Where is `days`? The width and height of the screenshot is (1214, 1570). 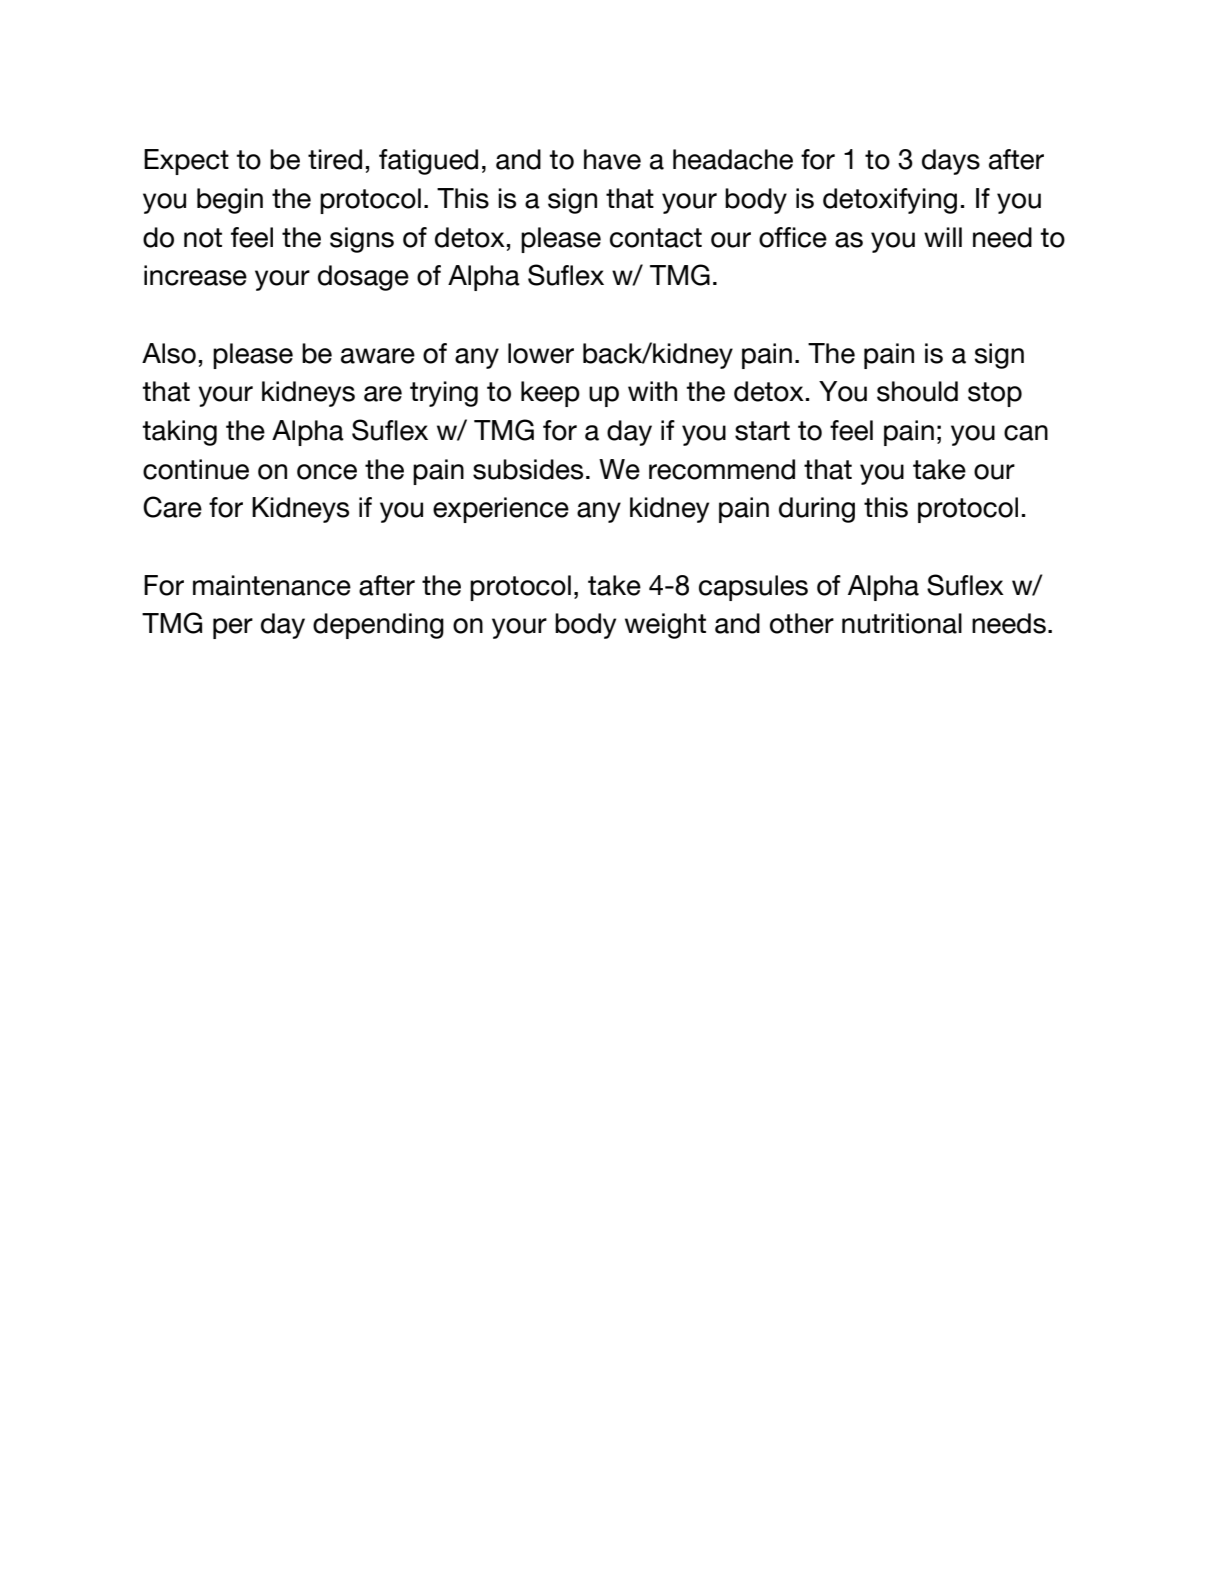 days is located at coordinates (951, 162).
